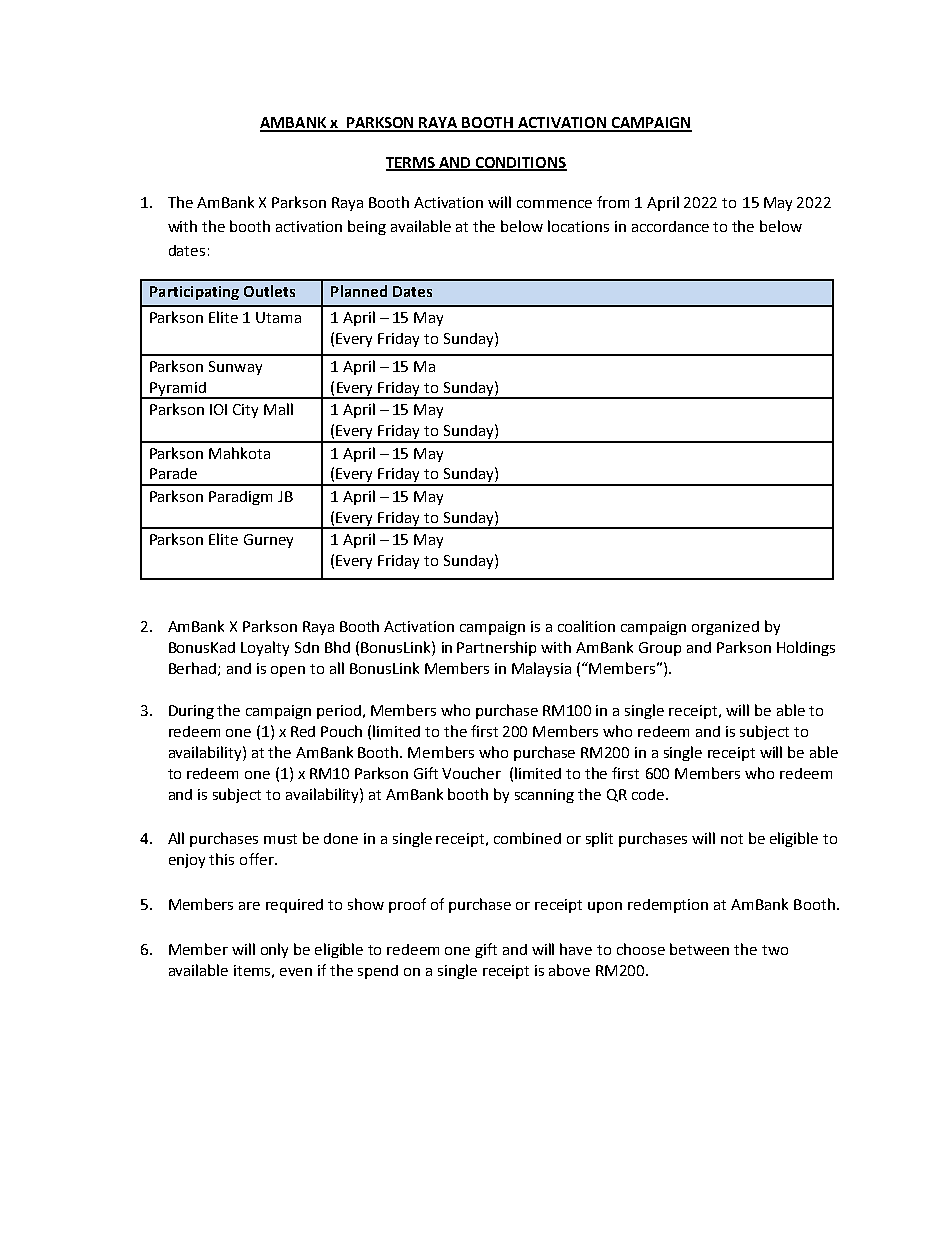  I want to click on only, so click(274, 950).
